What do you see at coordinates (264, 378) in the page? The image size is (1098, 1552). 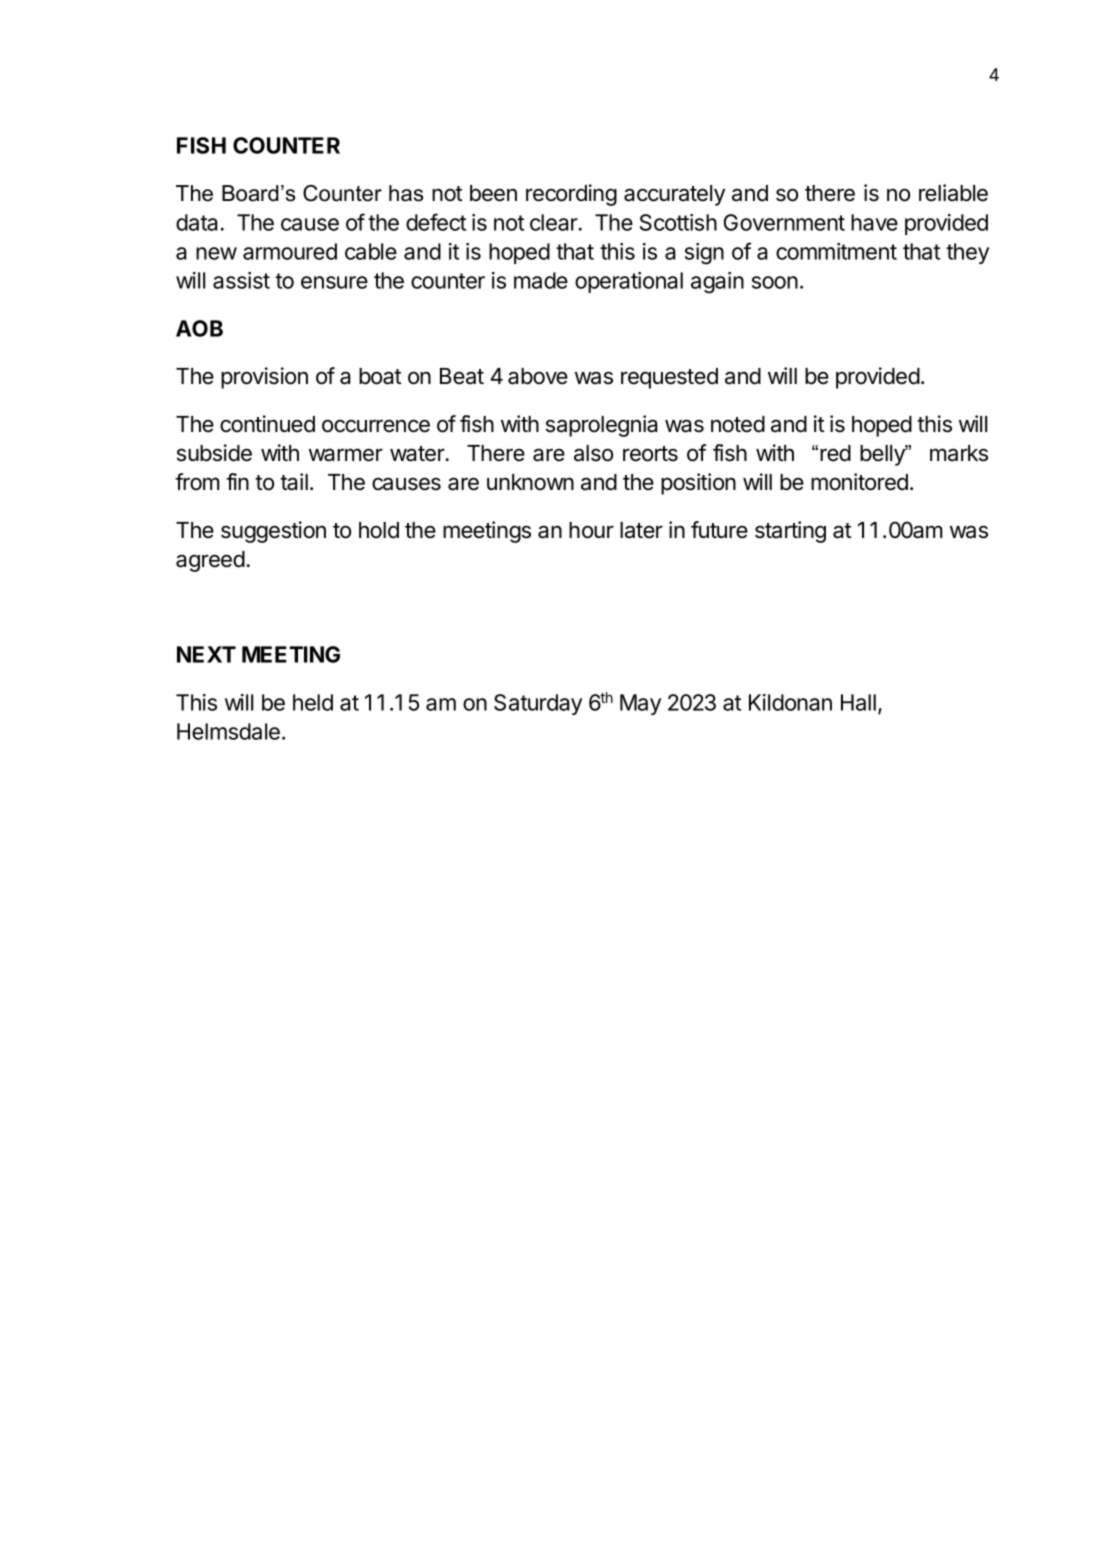 I see `provision` at bounding box center [264, 378].
